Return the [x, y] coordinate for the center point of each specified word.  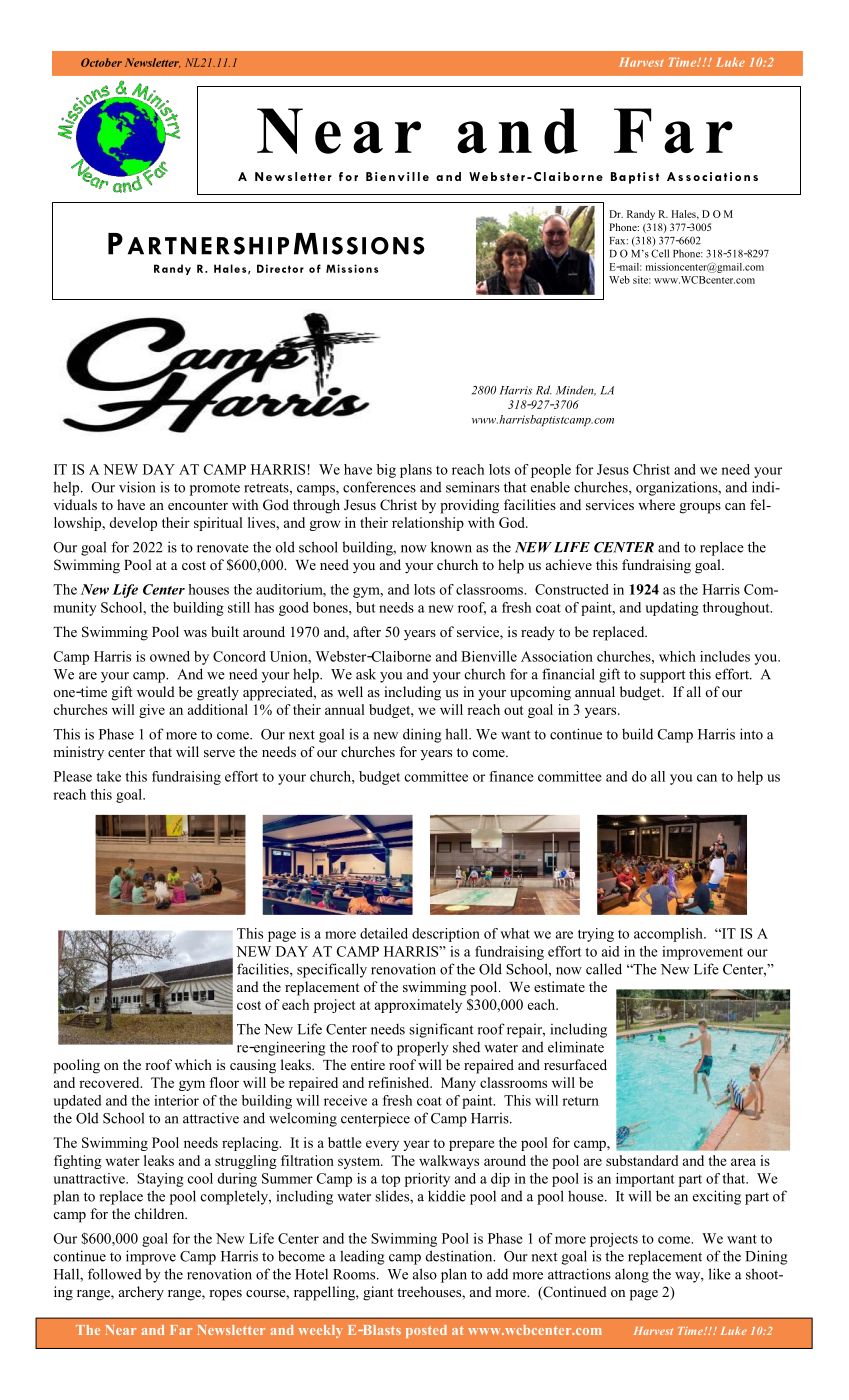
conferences [379, 487]
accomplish [669, 935]
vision [137, 487]
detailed [384, 933]
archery [141, 1293]
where [656, 504]
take [109, 776]
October [101, 62]
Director [280, 268]
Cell [660, 253]
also [425, 1274]
